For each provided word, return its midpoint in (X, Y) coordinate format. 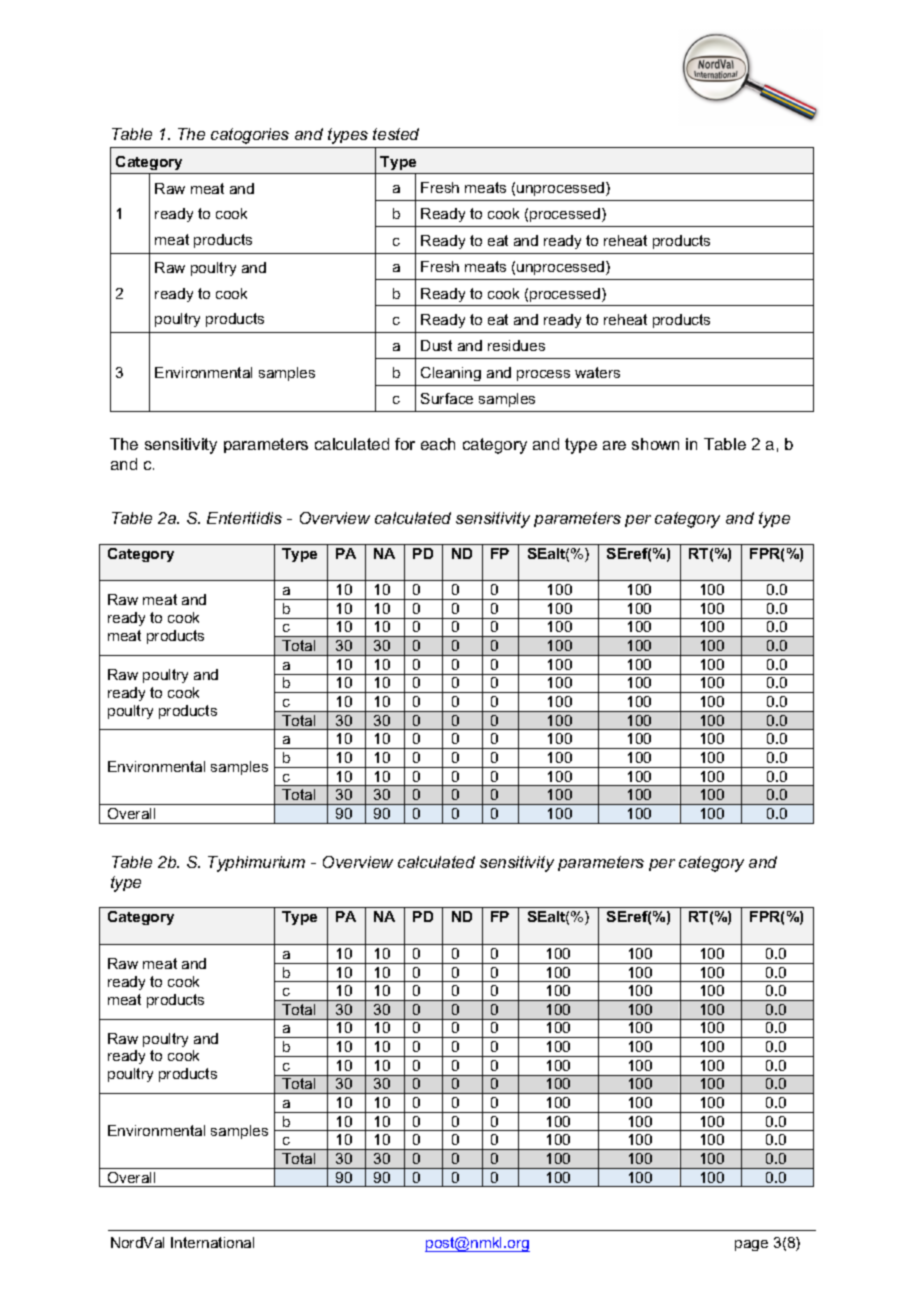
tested (396, 134)
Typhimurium (256, 864)
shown (655, 444)
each (438, 444)
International (212, 1242)
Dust (436, 345)
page (751, 1245)
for (405, 444)
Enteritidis (244, 518)
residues (516, 345)
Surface (447, 398)
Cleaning (451, 374)
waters (597, 372)
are (614, 445)
